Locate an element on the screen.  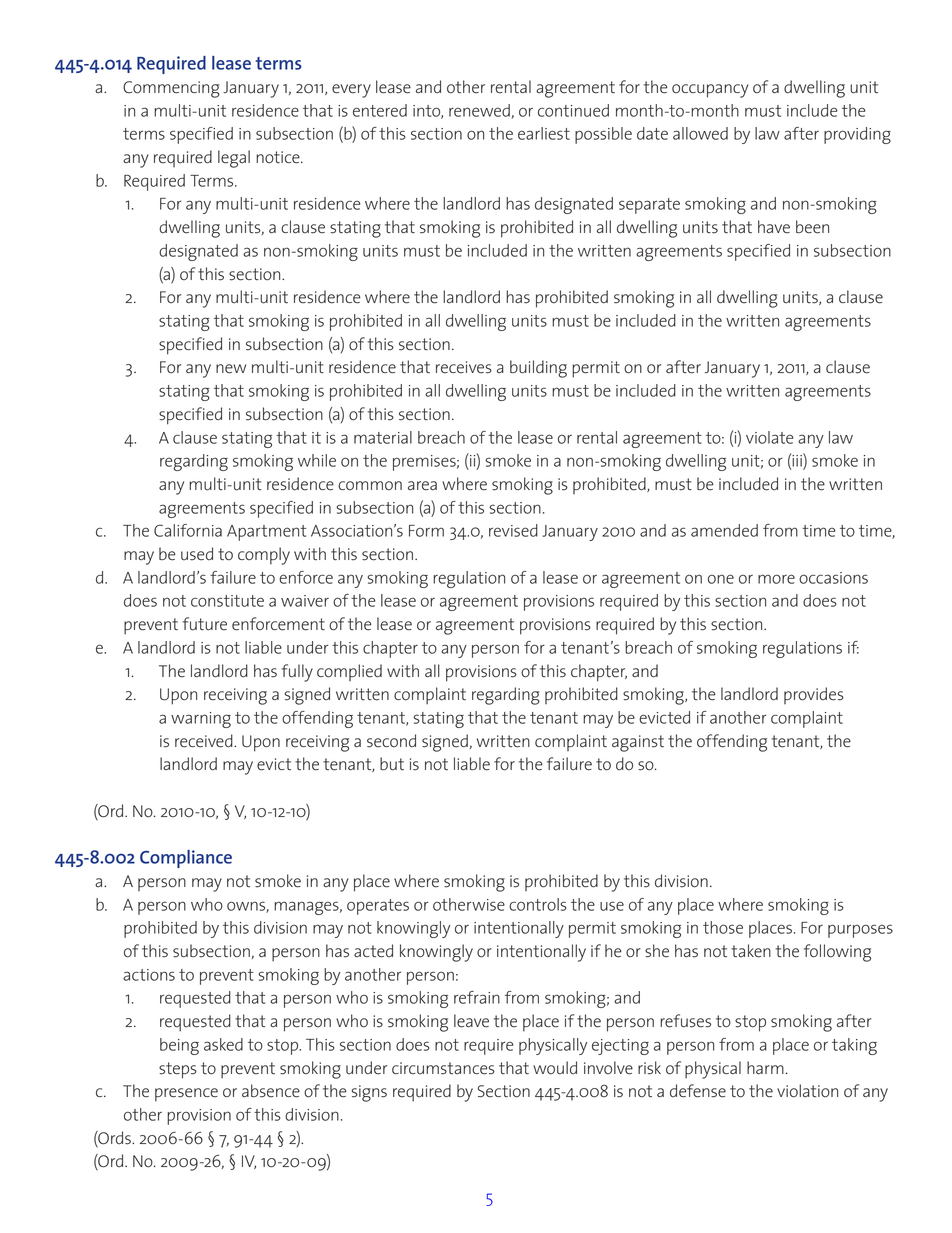
renewed is located at coordinates (480, 111).
